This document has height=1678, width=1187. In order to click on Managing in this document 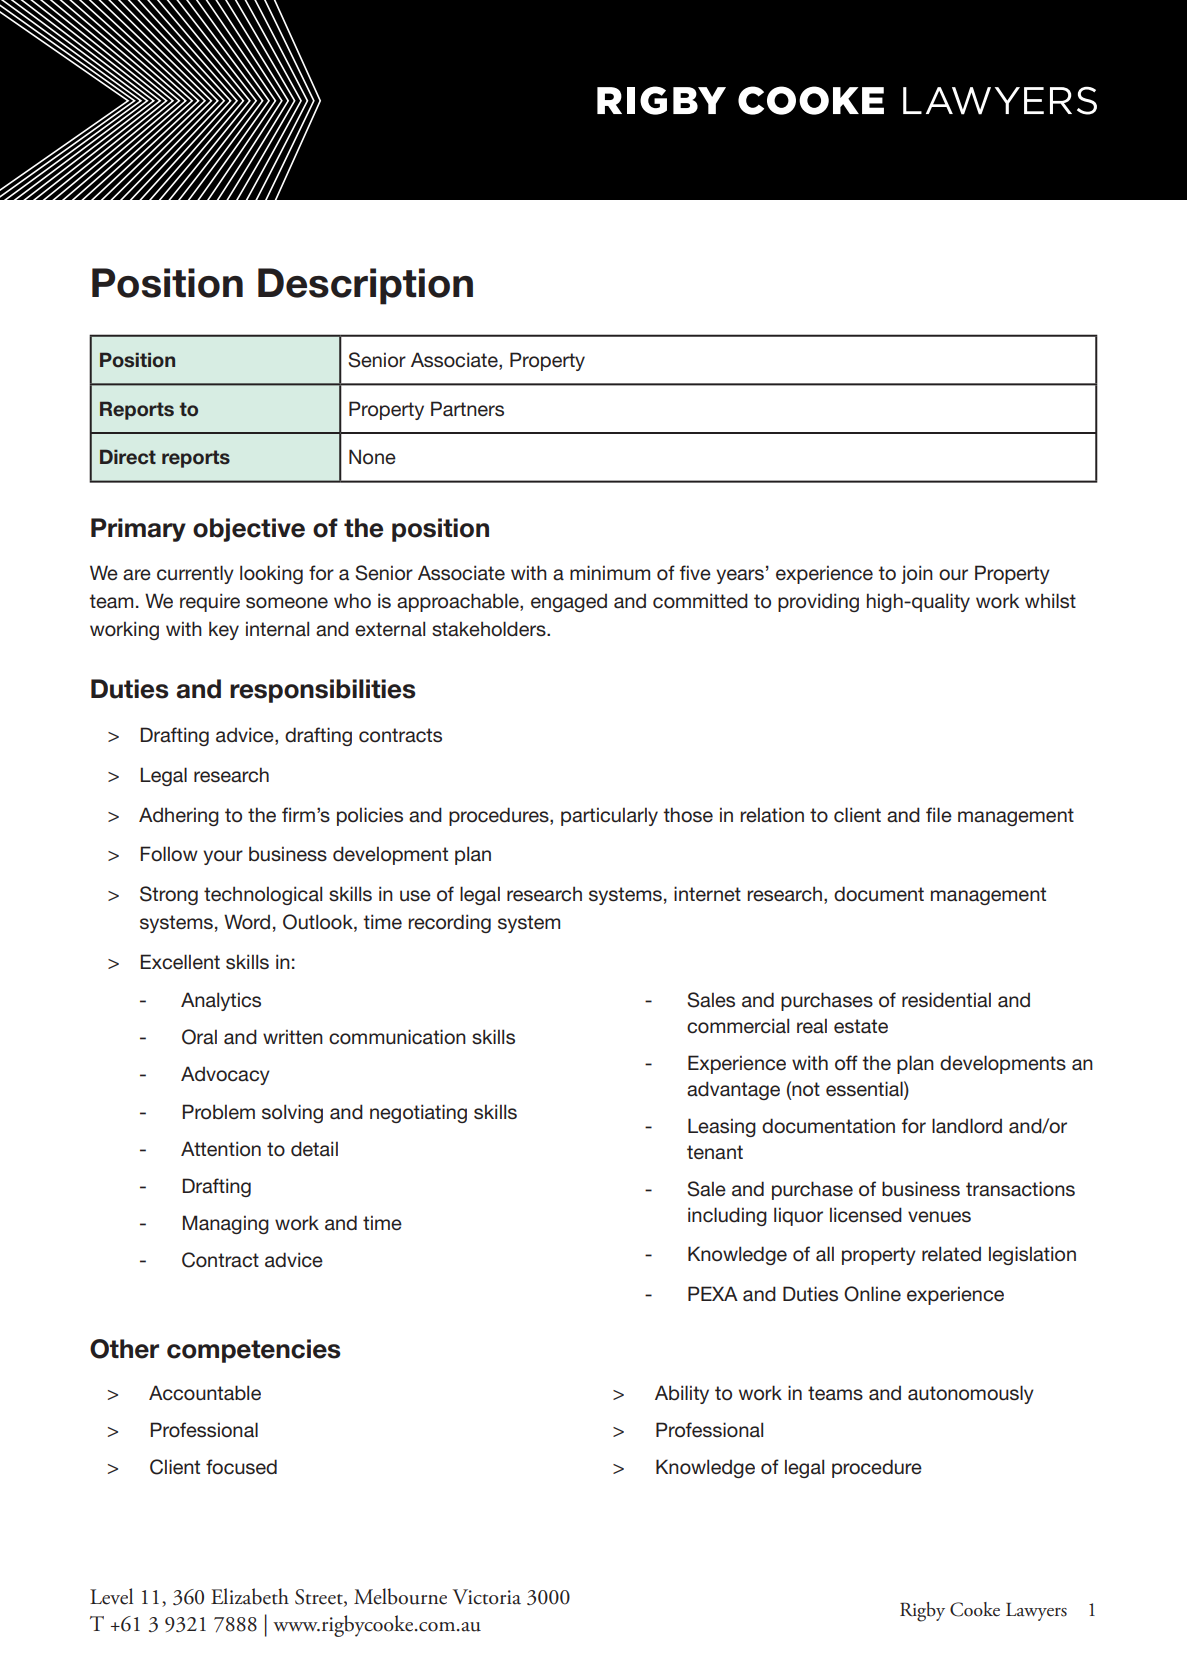, I will do `click(226, 1224)`.
